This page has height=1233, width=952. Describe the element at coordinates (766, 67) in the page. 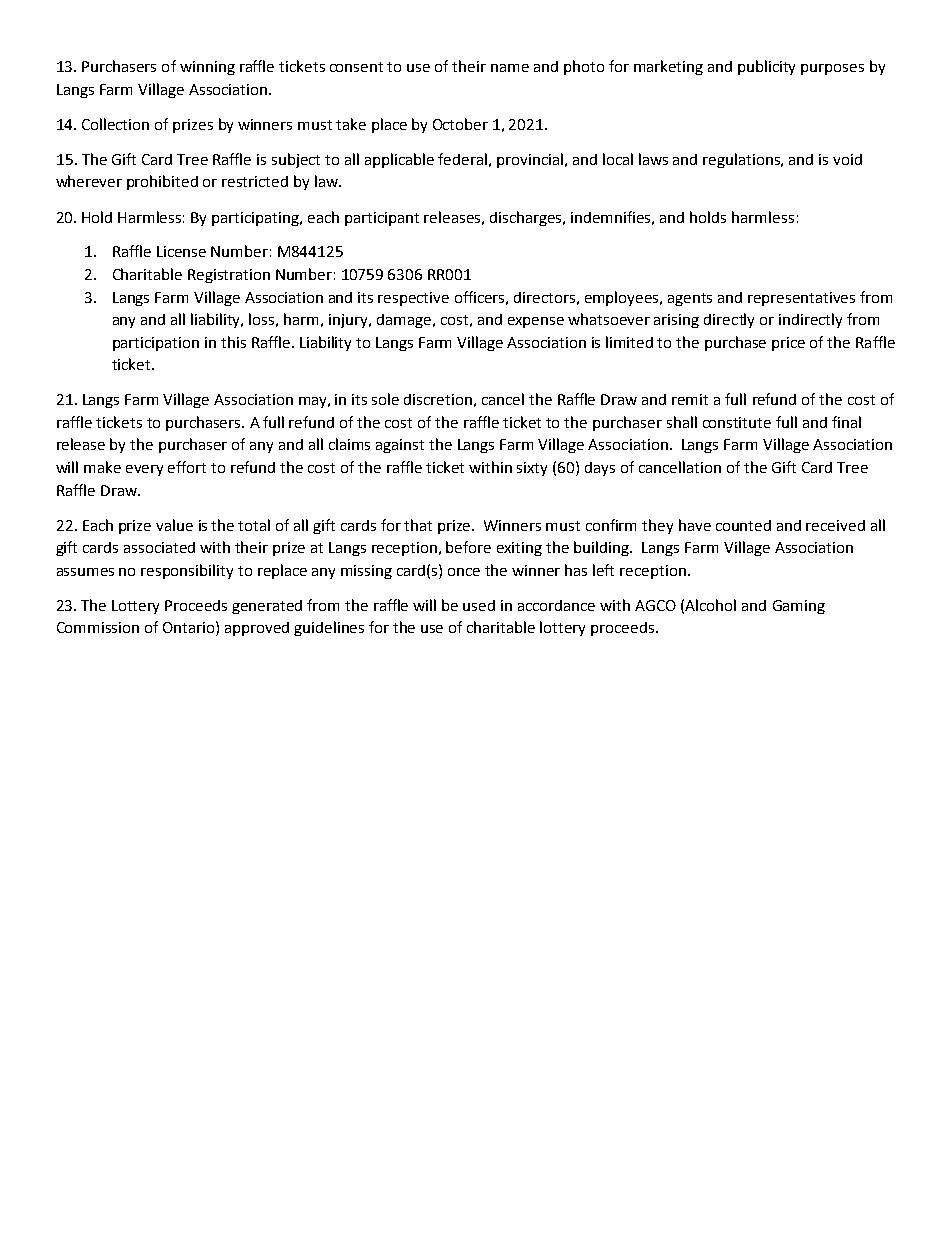

I see `publicity` at that location.
